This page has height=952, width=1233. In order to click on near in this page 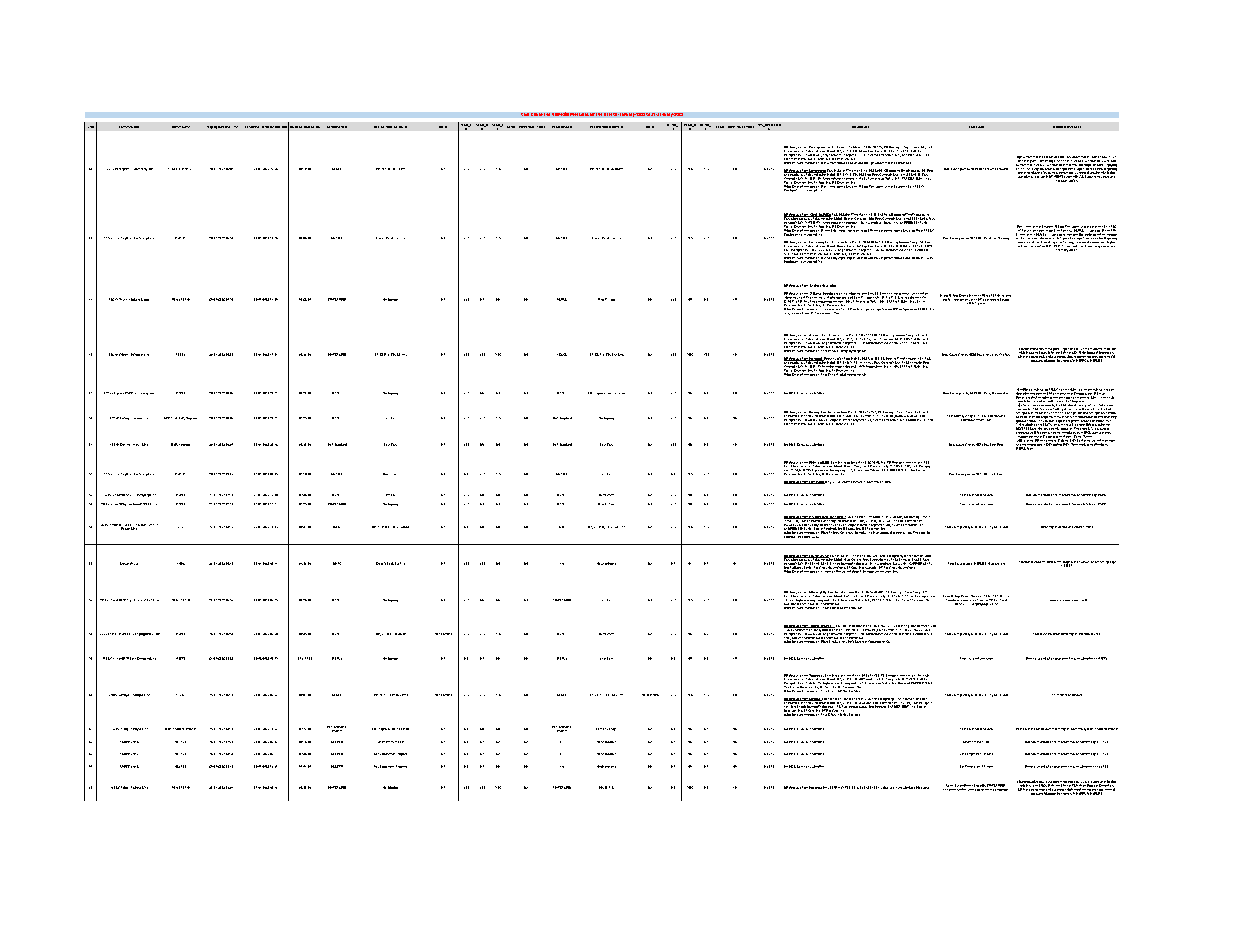, I will do `click(864, 642)`.
